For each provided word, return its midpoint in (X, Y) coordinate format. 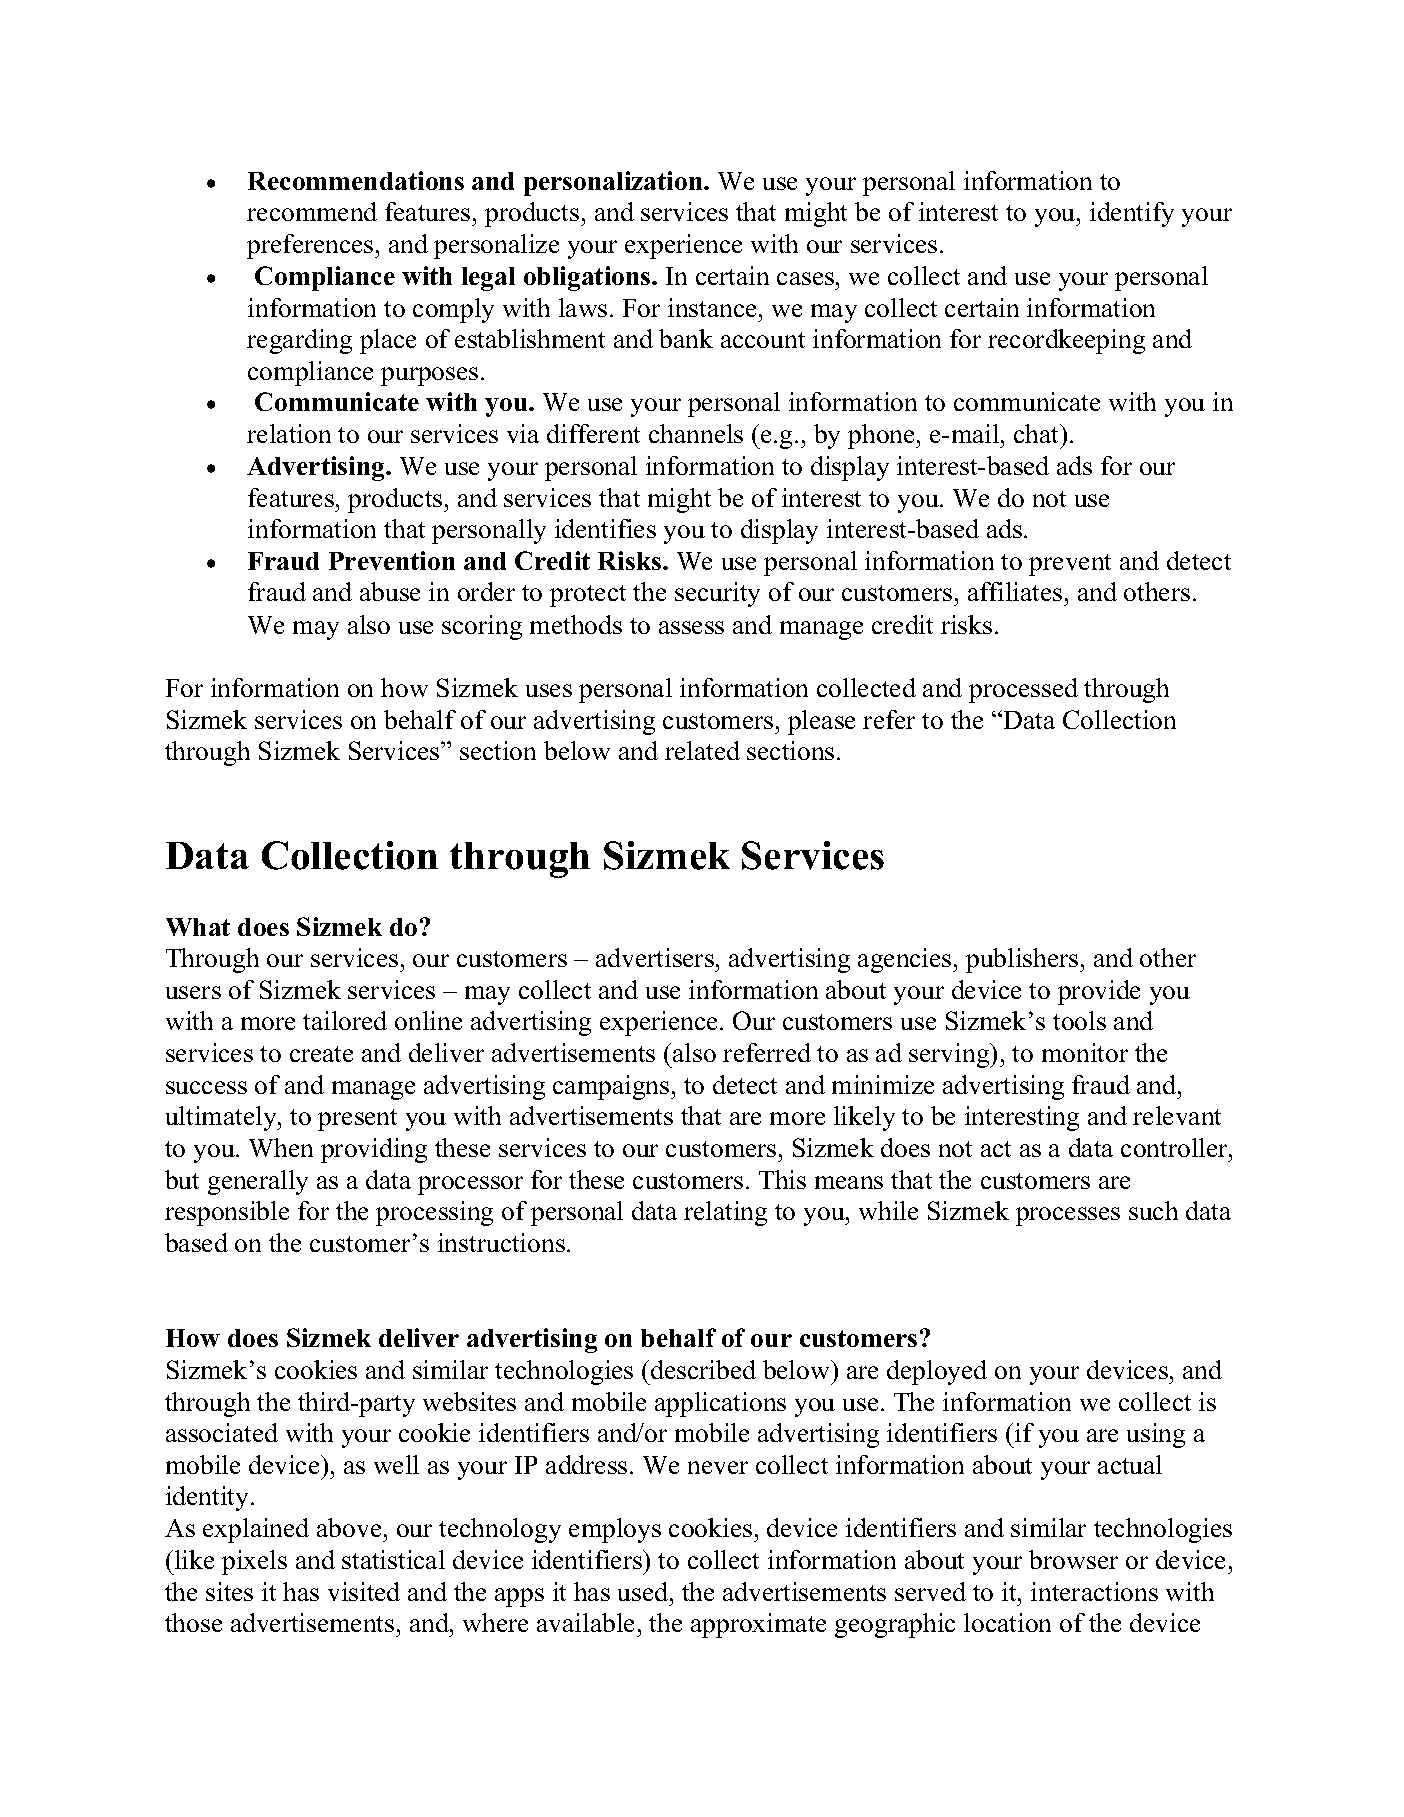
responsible (227, 1213)
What (198, 927)
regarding (299, 341)
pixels (254, 1562)
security (717, 594)
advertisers (655, 957)
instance (712, 307)
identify (1132, 214)
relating (725, 1213)
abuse (390, 591)
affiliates (1015, 591)
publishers (1023, 960)
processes (1068, 1216)
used (644, 1591)
